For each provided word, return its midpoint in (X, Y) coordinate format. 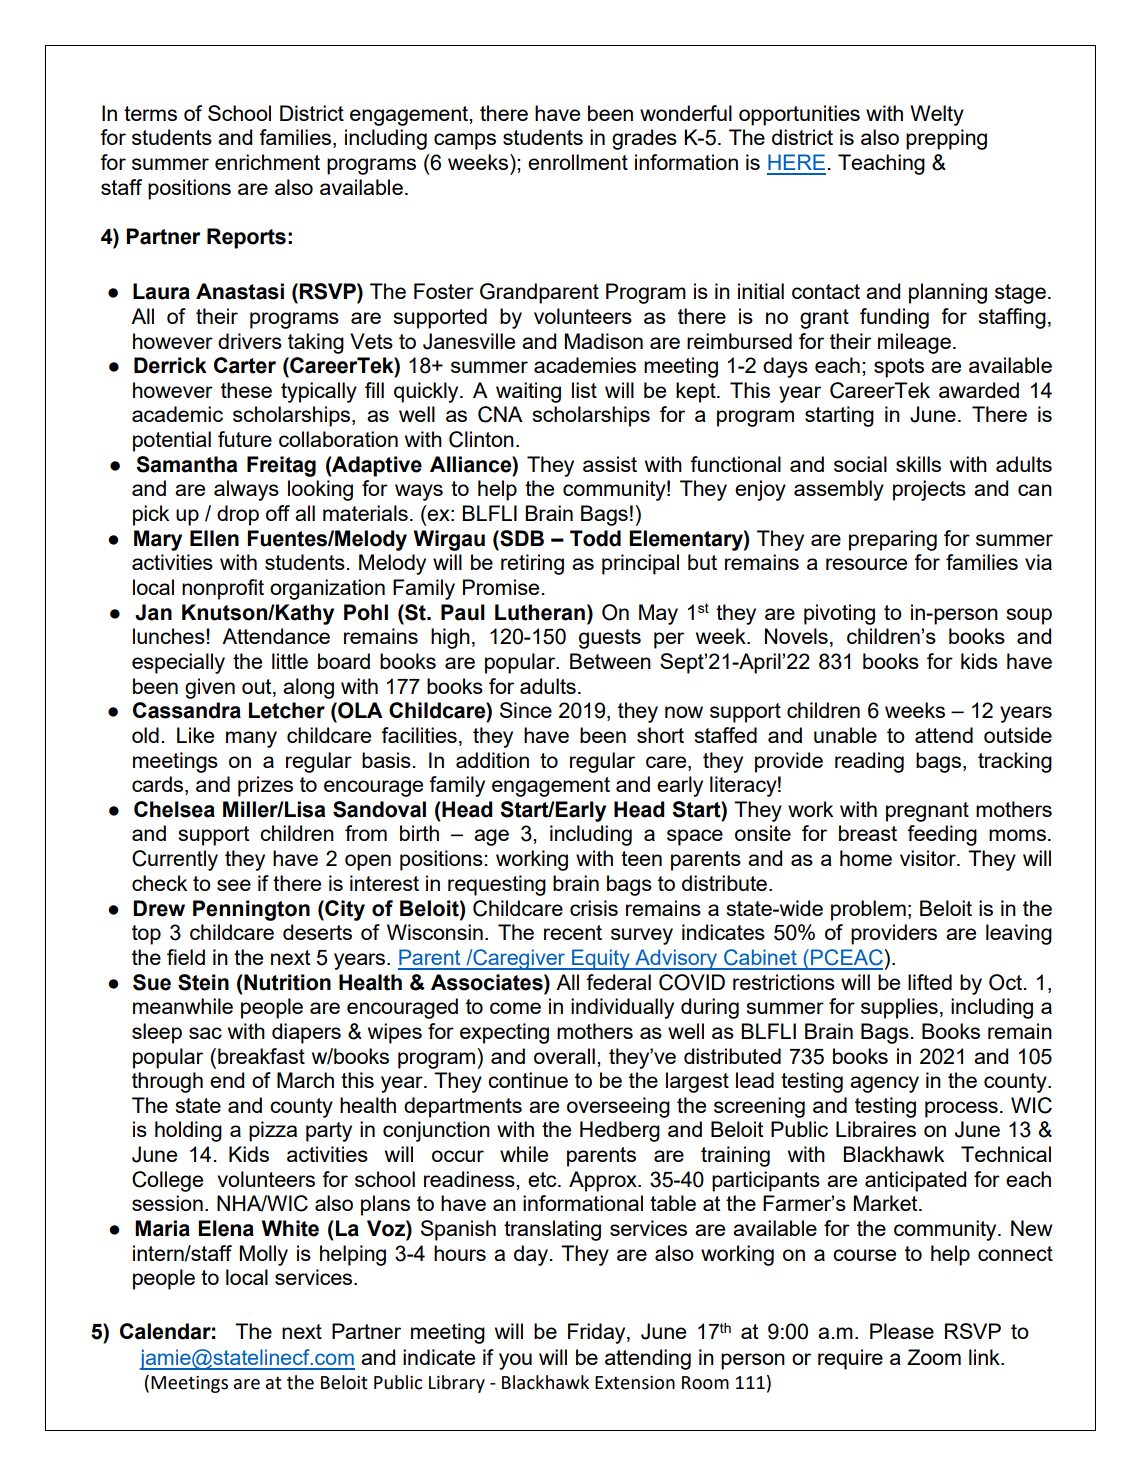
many (251, 739)
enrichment (267, 162)
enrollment (578, 162)
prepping (946, 139)
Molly (264, 1255)
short (660, 735)
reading (869, 762)
